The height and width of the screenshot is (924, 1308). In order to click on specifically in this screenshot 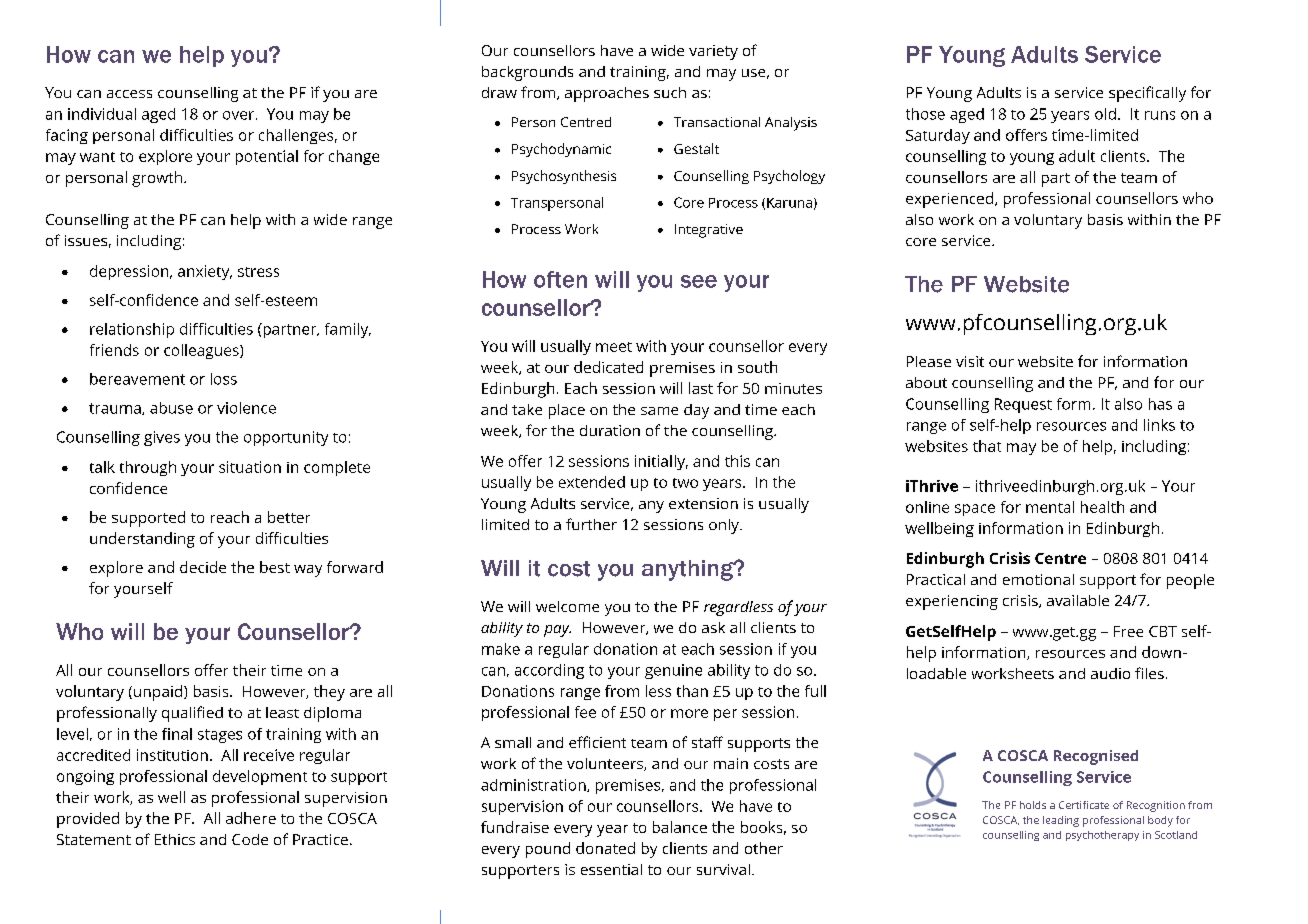, I will do `click(1147, 94)`.
